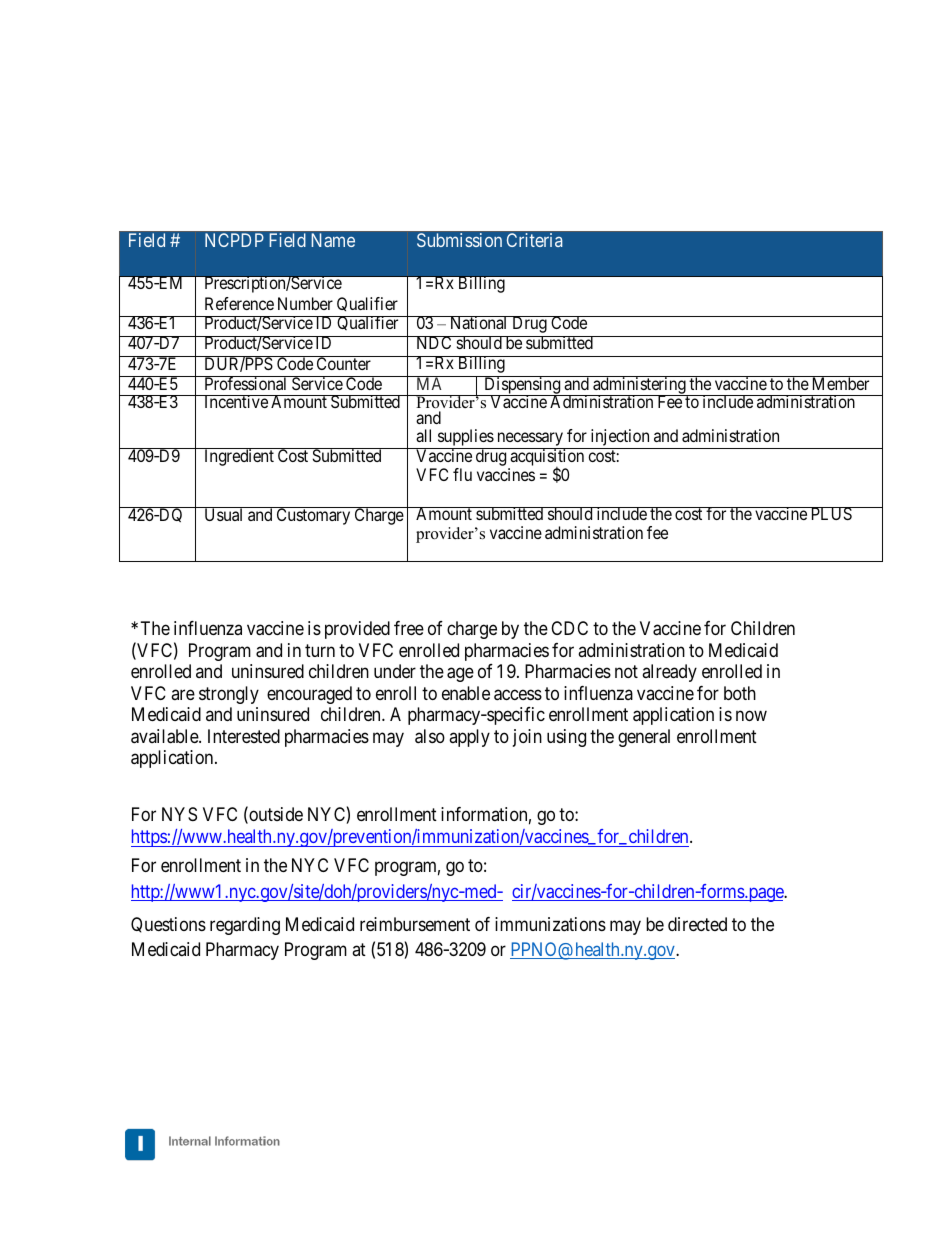 The image size is (952, 1233). What do you see at coordinates (840, 383) in the document?
I see `Member` at bounding box center [840, 383].
